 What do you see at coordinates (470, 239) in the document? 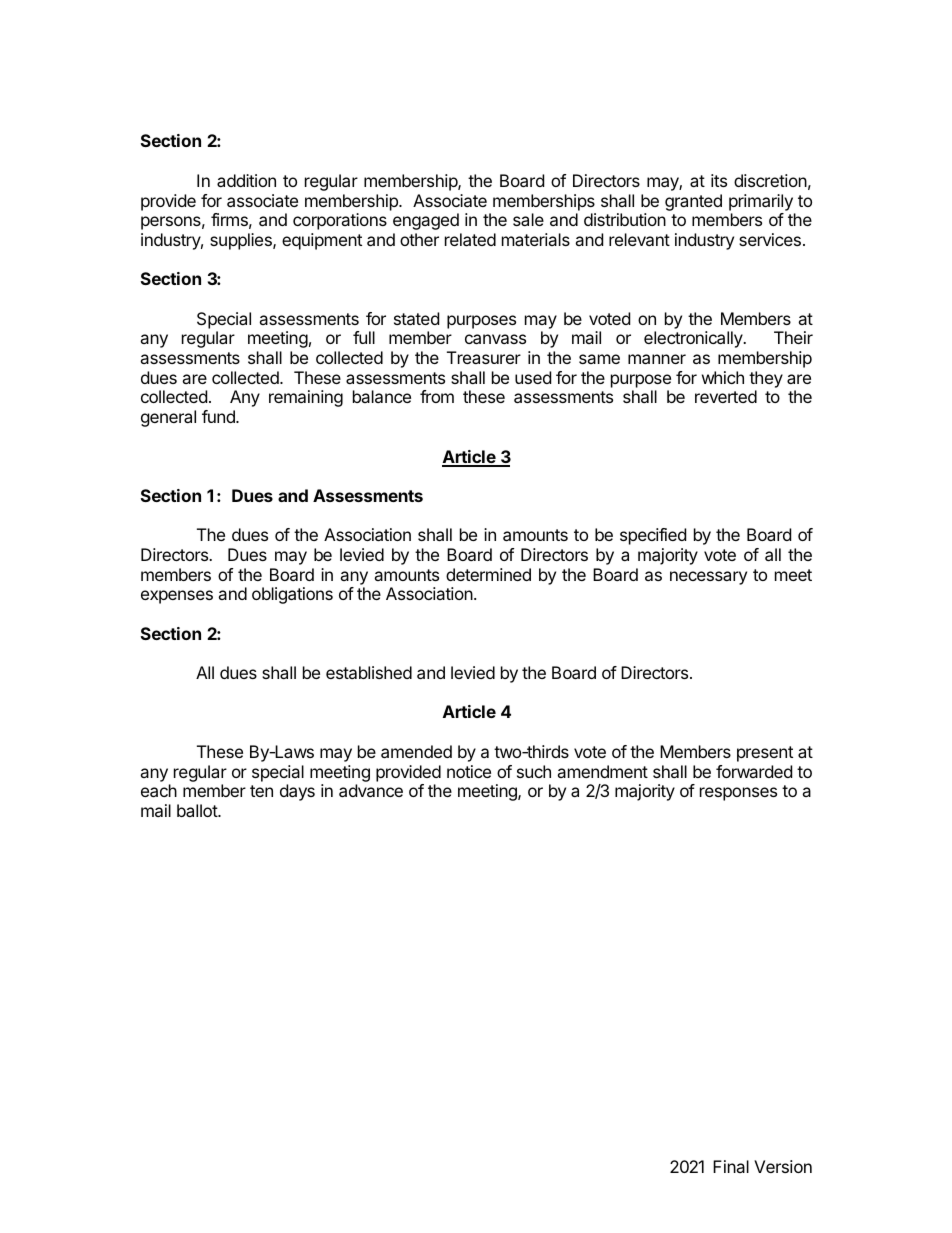
I see `related` at bounding box center [470, 239].
